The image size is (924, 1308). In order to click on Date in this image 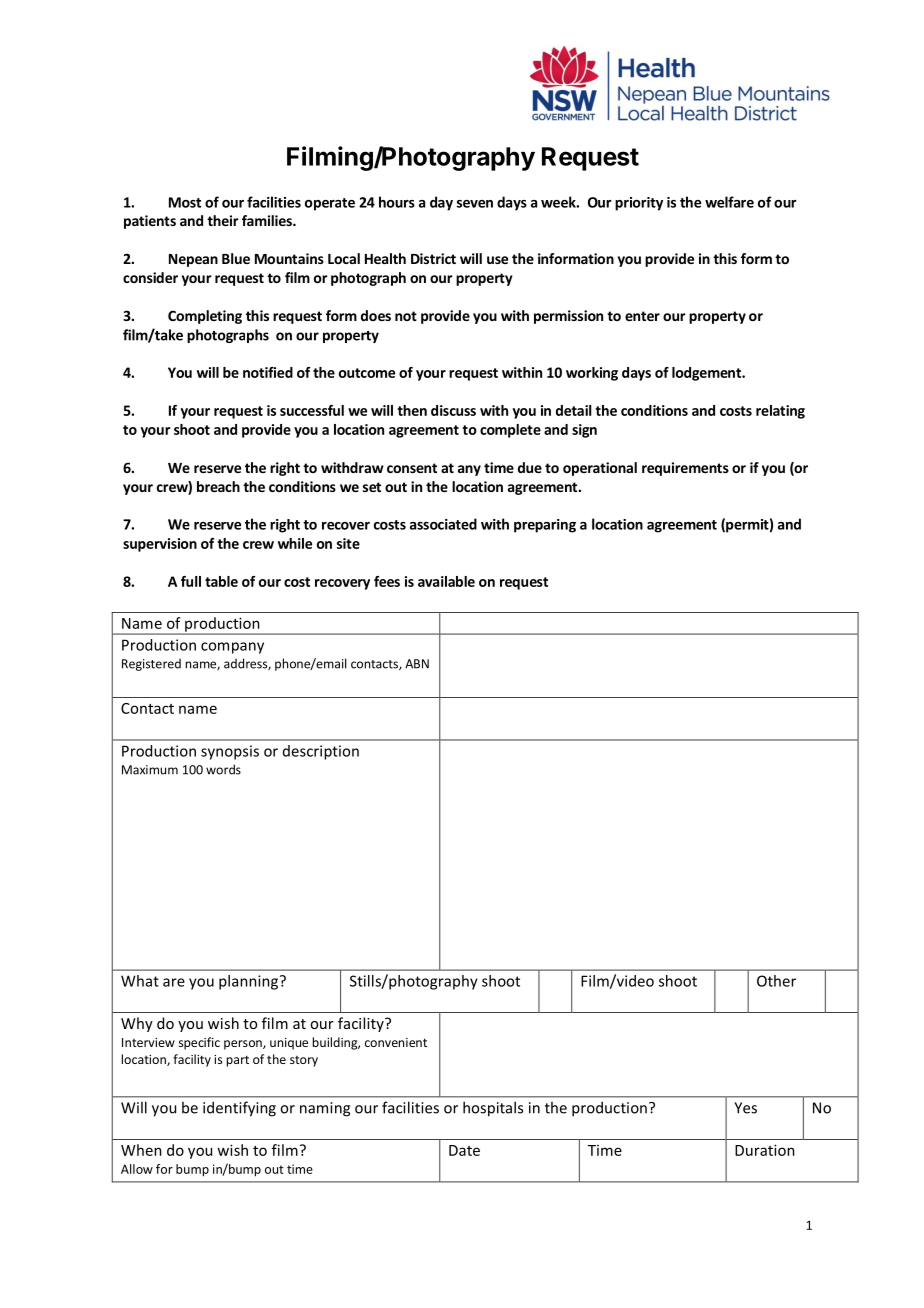, I will do `click(464, 1150)`.
